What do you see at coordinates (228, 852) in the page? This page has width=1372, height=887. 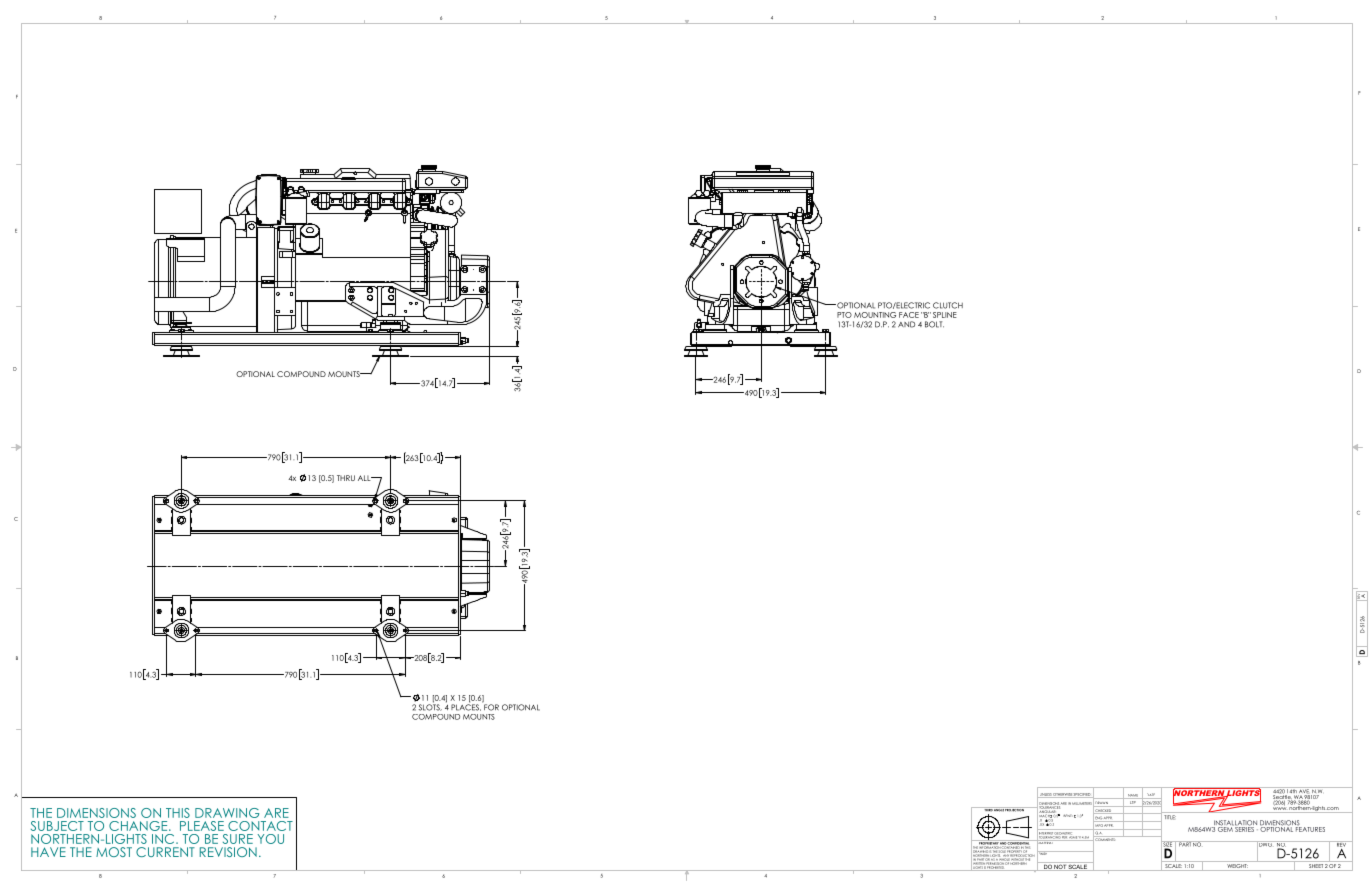 I see `REVISION` at bounding box center [228, 852].
